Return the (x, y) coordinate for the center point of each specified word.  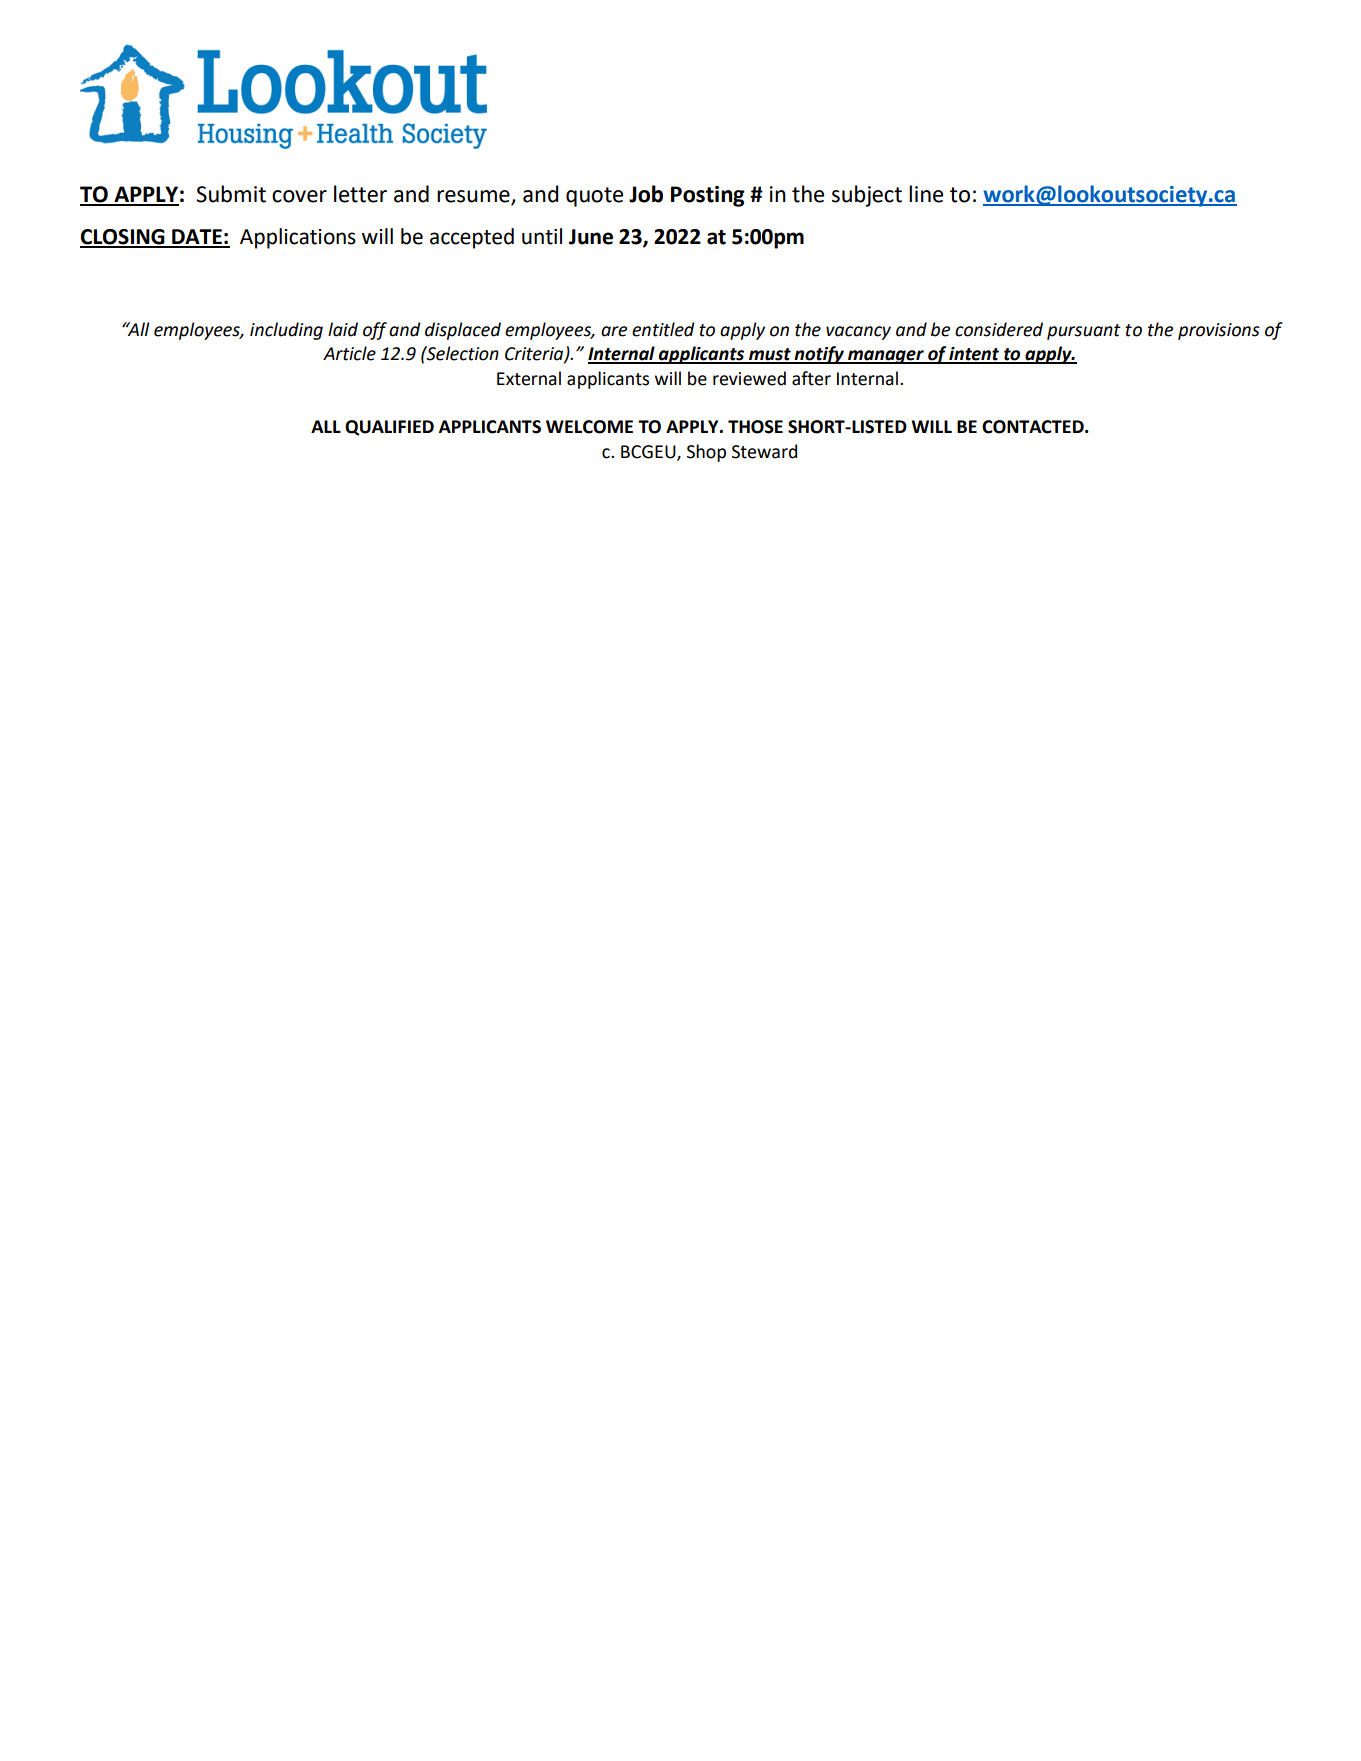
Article (349, 353)
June (591, 237)
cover (299, 196)
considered (999, 329)
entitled (663, 329)
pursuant (1084, 332)
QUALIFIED (389, 428)
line (926, 194)
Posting (708, 196)
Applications (298, 238)
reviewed (749, 378)
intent (975, 355)
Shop (706, 453)
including (286, 331)
